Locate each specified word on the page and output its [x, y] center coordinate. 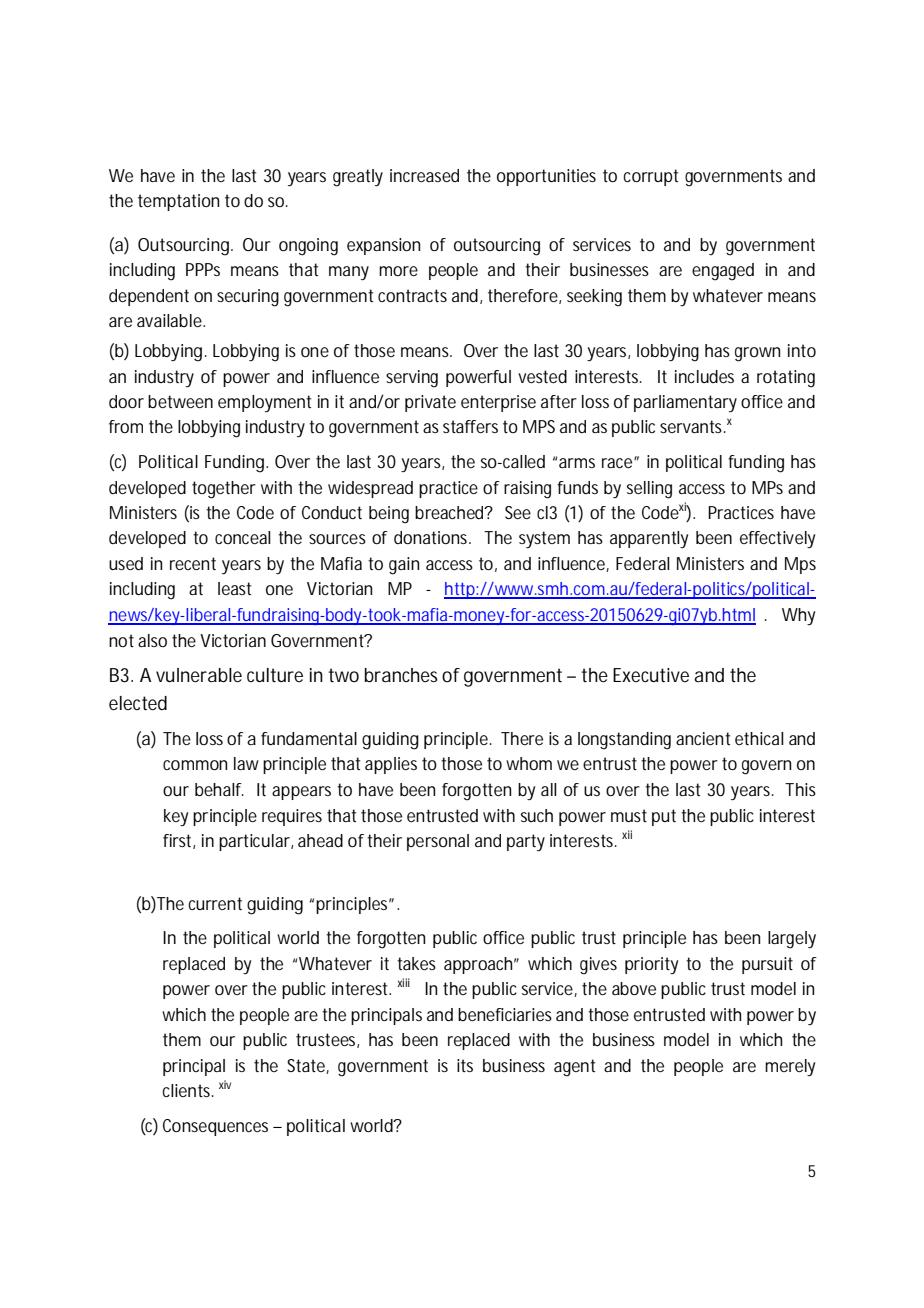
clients [187, 1090]
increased [424, 175]
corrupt [650, 177]
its [465, 1065]
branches [401, 675]
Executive [651, 675]
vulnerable [199, 675]
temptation [178, 202]
